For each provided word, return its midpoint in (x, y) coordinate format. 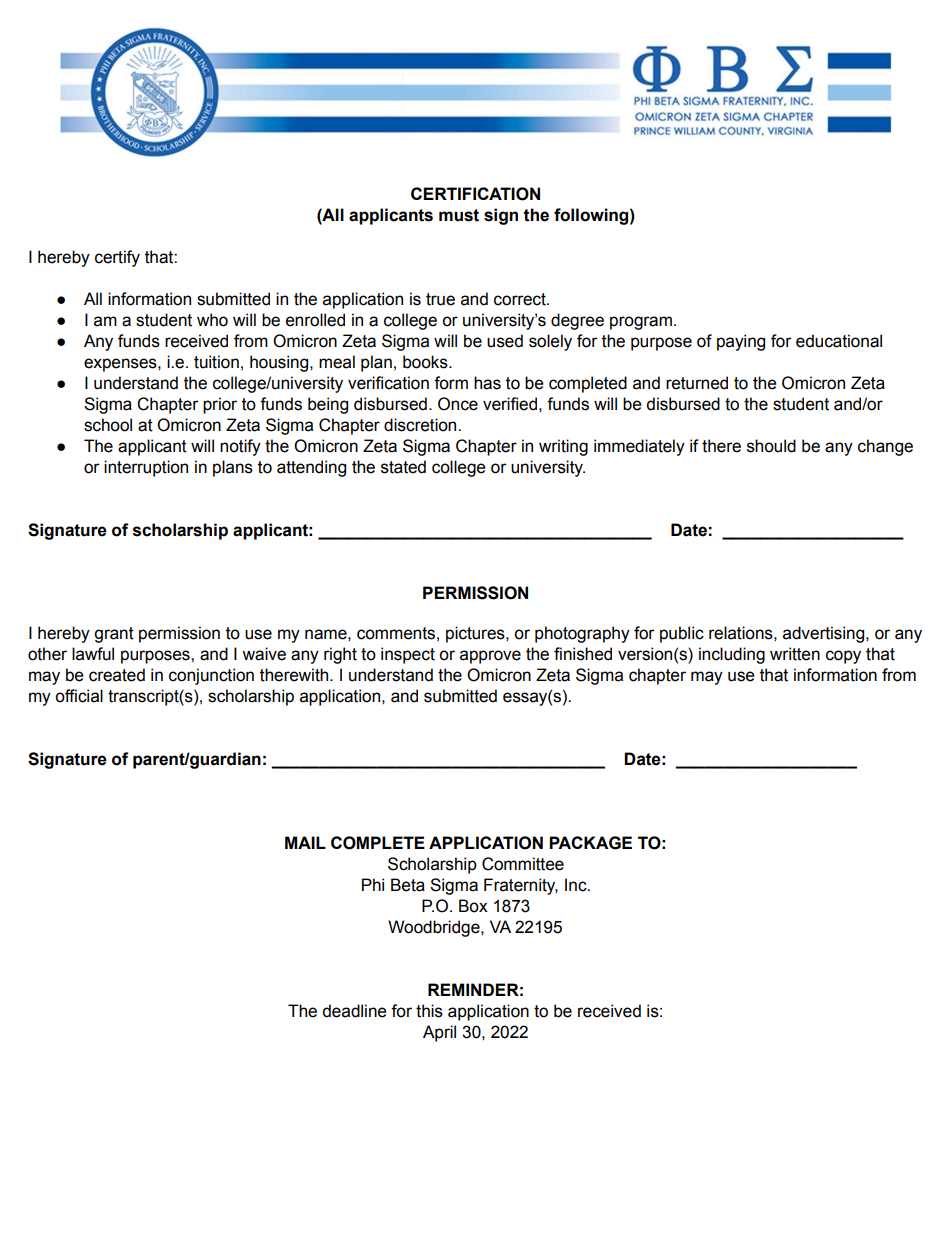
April (439, 1033)
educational (839, 341)
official (79, 696)
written (795, 654)
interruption (146, 468)
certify (117, 258)
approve (490, 657)
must (459, 215)
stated (403, 467)
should (771, 446)
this (429, 1011)
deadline (354, 1011)
